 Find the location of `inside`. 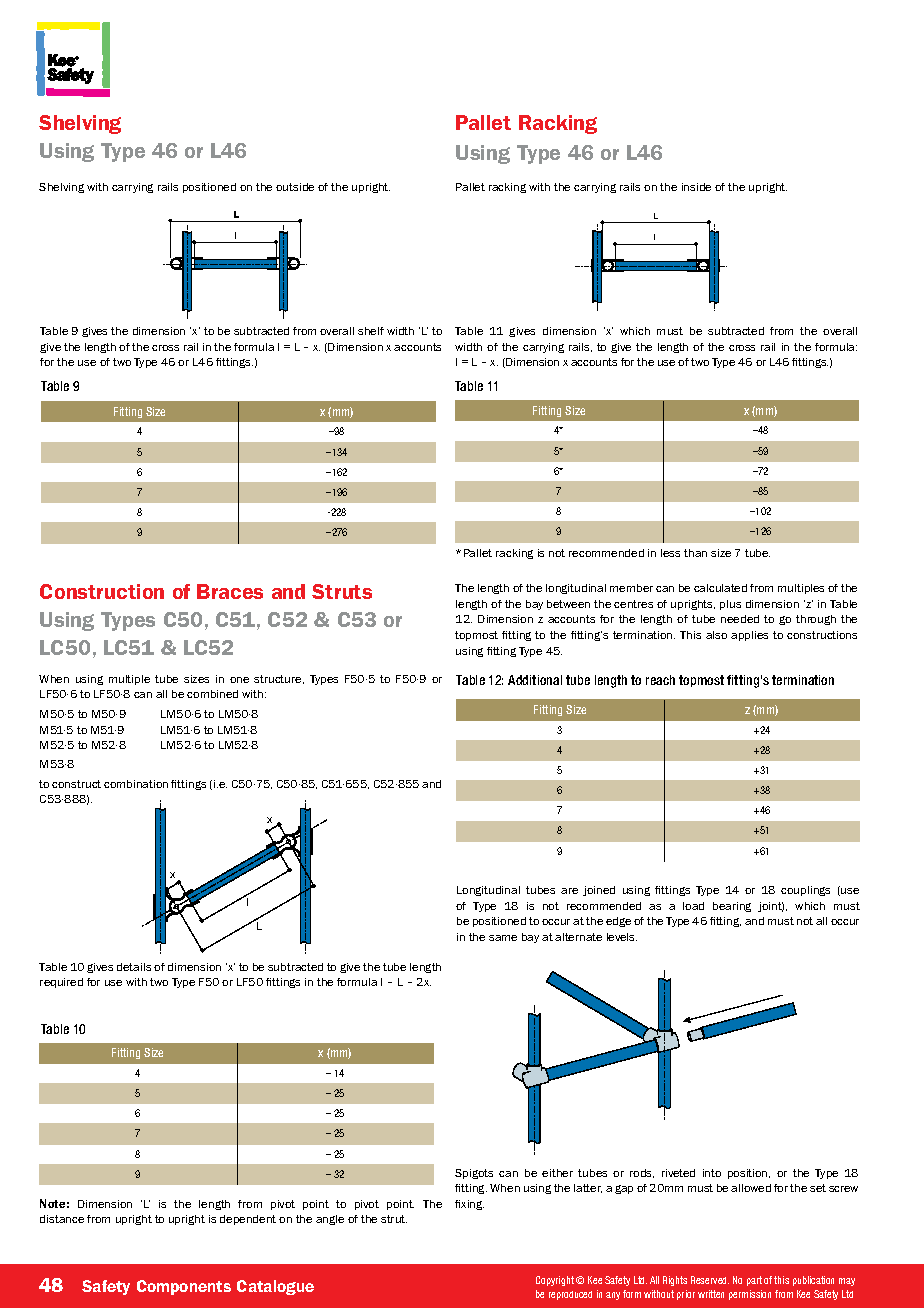

inside is located at coordinates (696, 187).
